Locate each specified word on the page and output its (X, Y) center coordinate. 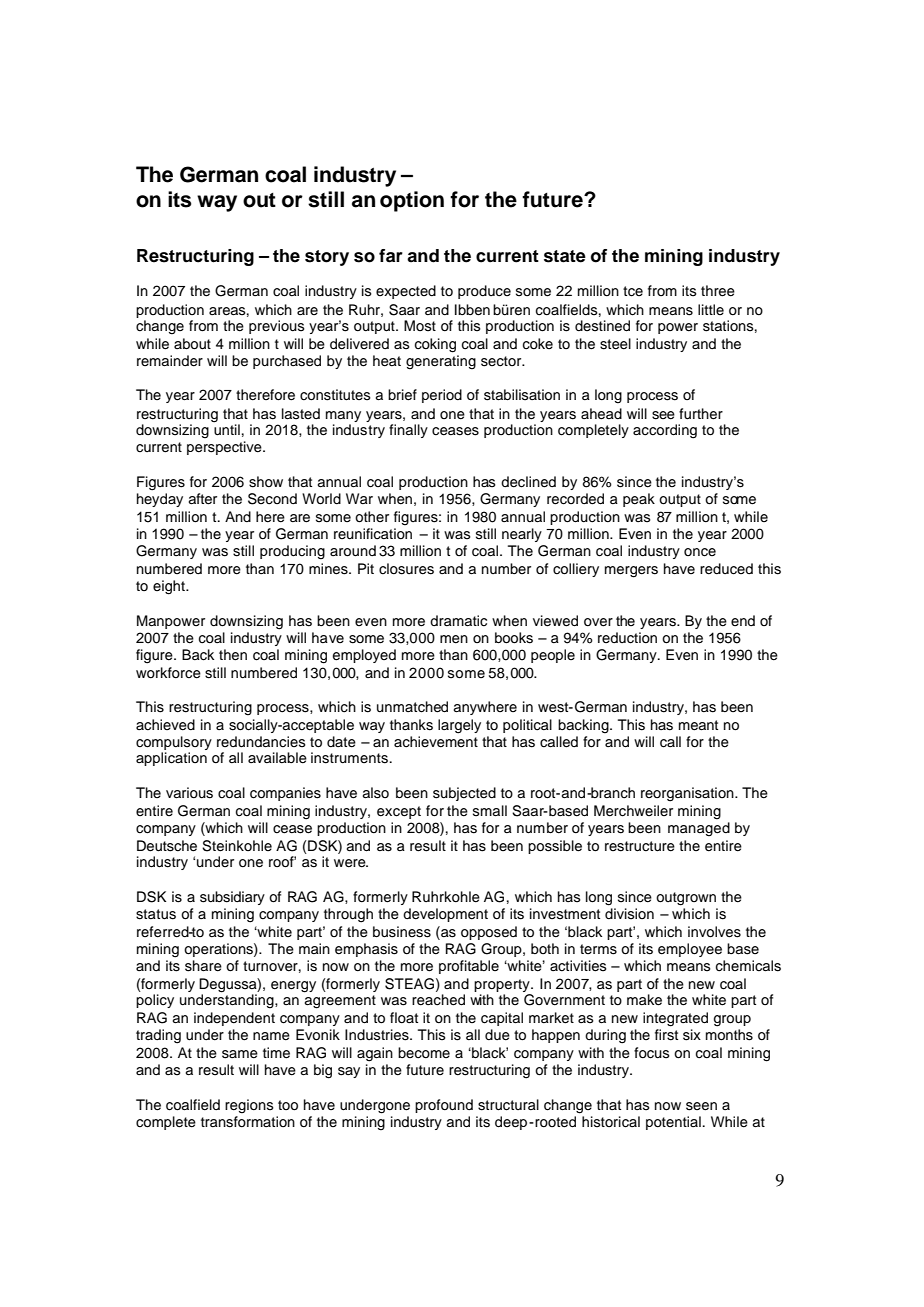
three (718, 291)
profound (444, 1106)
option (412, 201)
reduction (627, 638)
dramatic (458, 620)
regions (249, 1106)
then (233, 655)
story (327, 258)
